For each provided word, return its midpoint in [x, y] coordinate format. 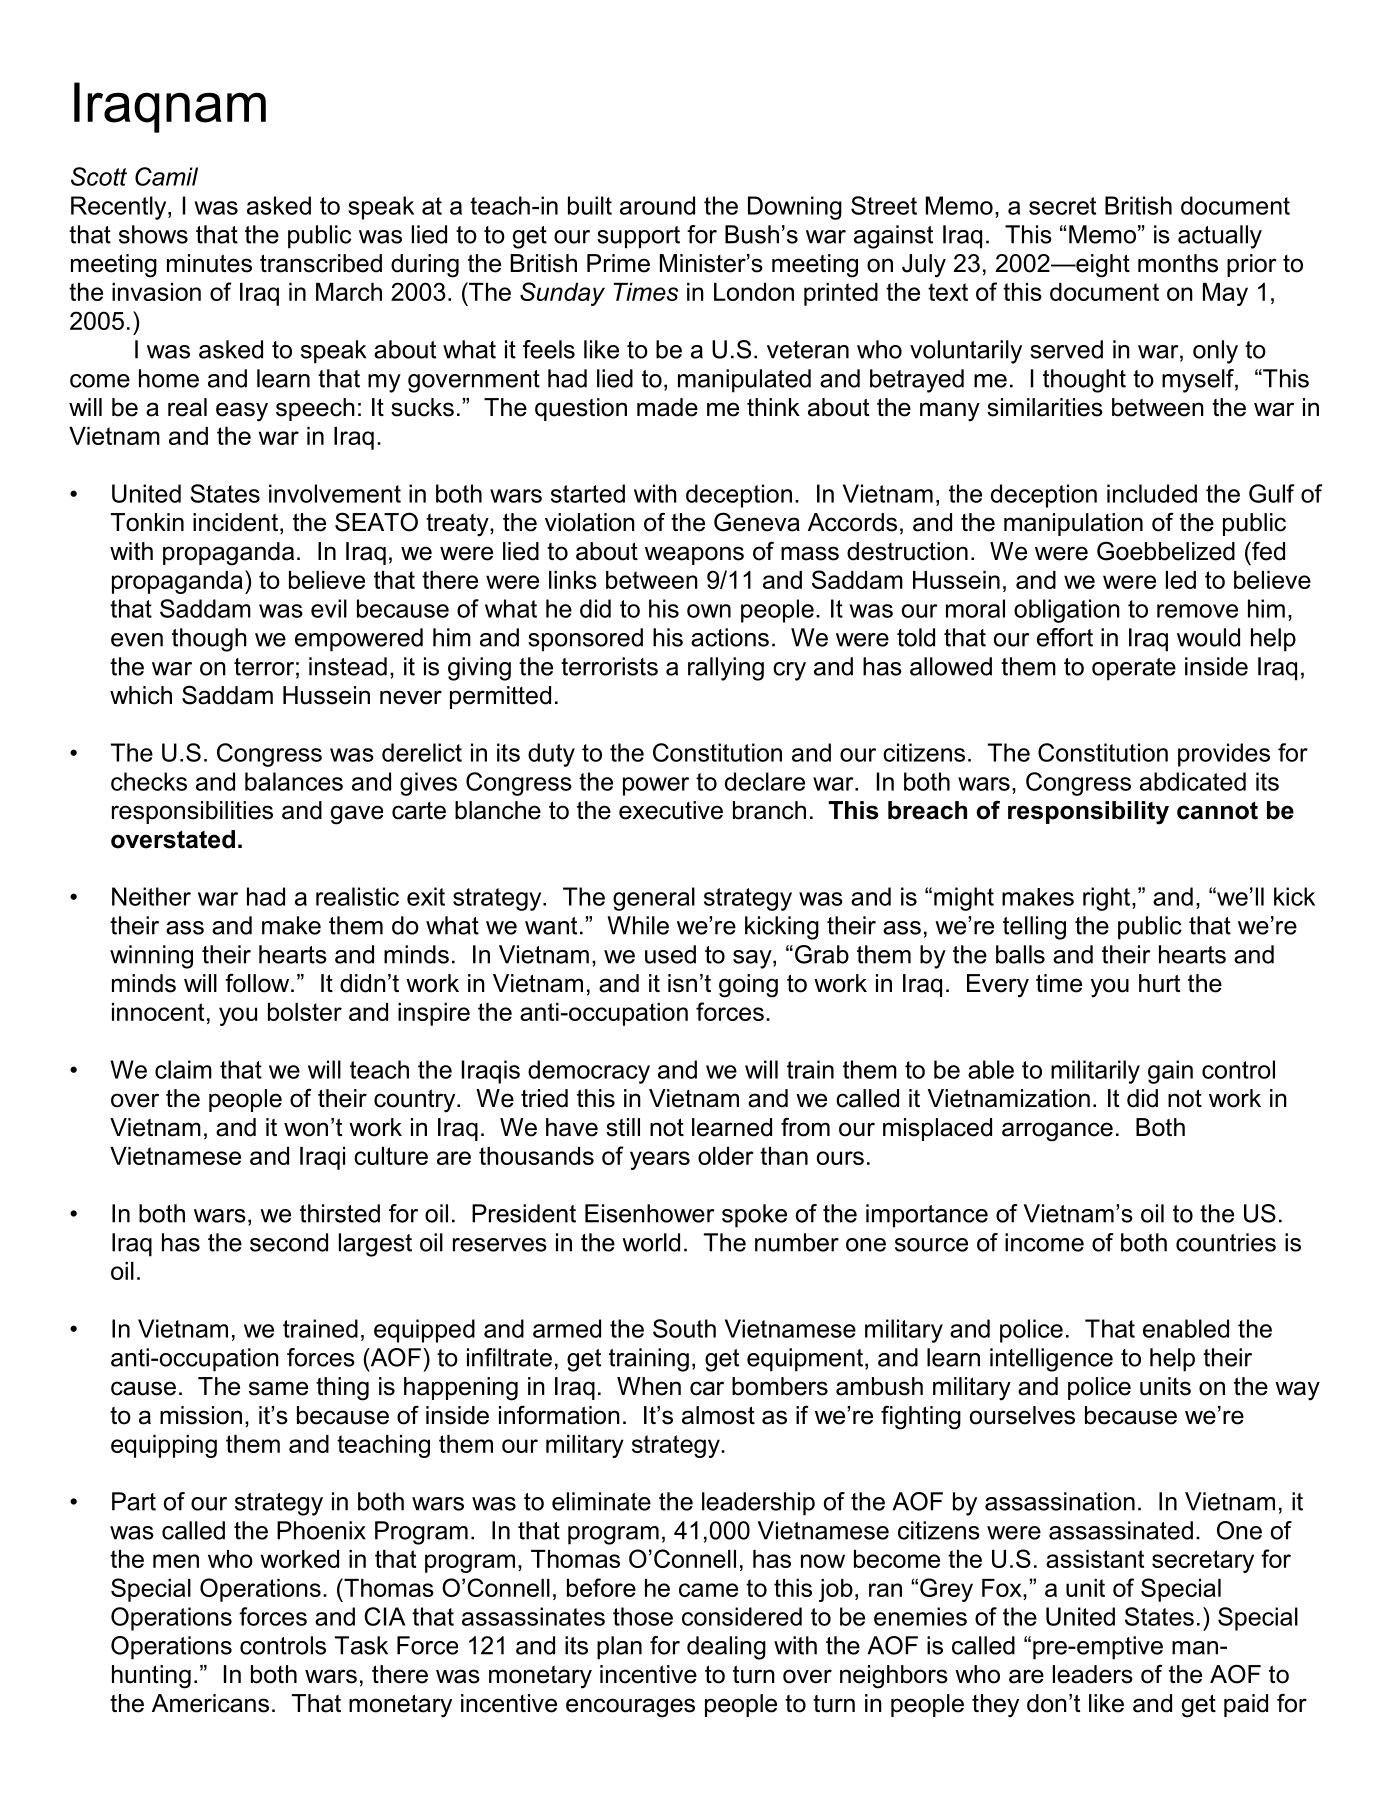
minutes [209, 263]
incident [235, 522]
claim [183, 1069]
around [657, 205]
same [278, 1388]
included [1152, 493]
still [623, 1127]
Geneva [757, 522]
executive [671, 810]
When [649, 1386]
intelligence [1051, 1360]
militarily [1095, 1072]
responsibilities [192, 812]
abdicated [1193, 781]
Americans [210, 1703]
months [1178, 263]
